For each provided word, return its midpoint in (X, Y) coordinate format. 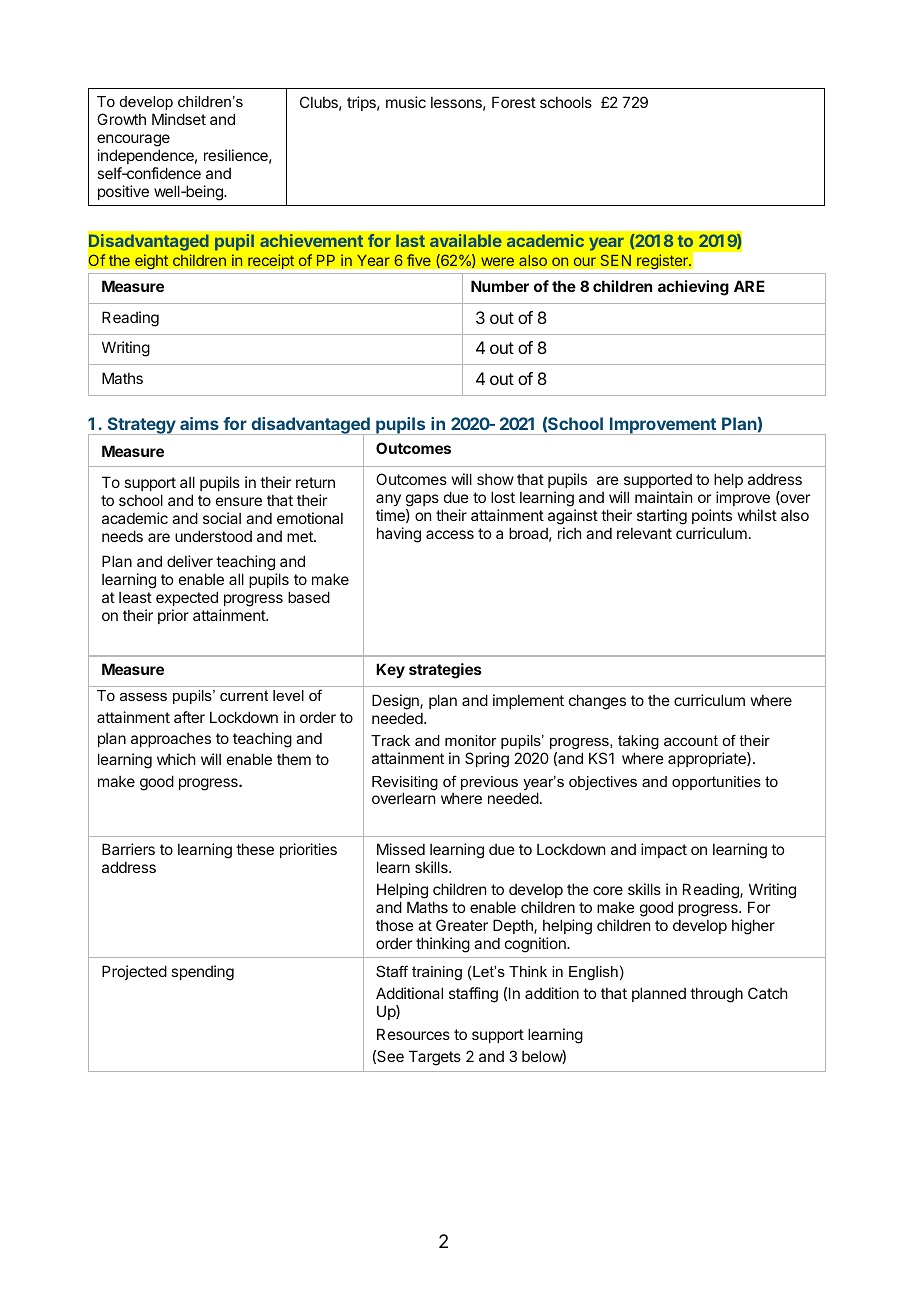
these (255, 849)
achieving (693, 288)
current (244, 695)
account (691, 740)
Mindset (179, 119)
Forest (514, 102)
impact (664, 850)
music (406, 102)
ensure (239, 501)
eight (151, 263)
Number (500, 286)
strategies (445, 671)
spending (202, 973)
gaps (422, 500)
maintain (663, 497)
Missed (401, 849)
